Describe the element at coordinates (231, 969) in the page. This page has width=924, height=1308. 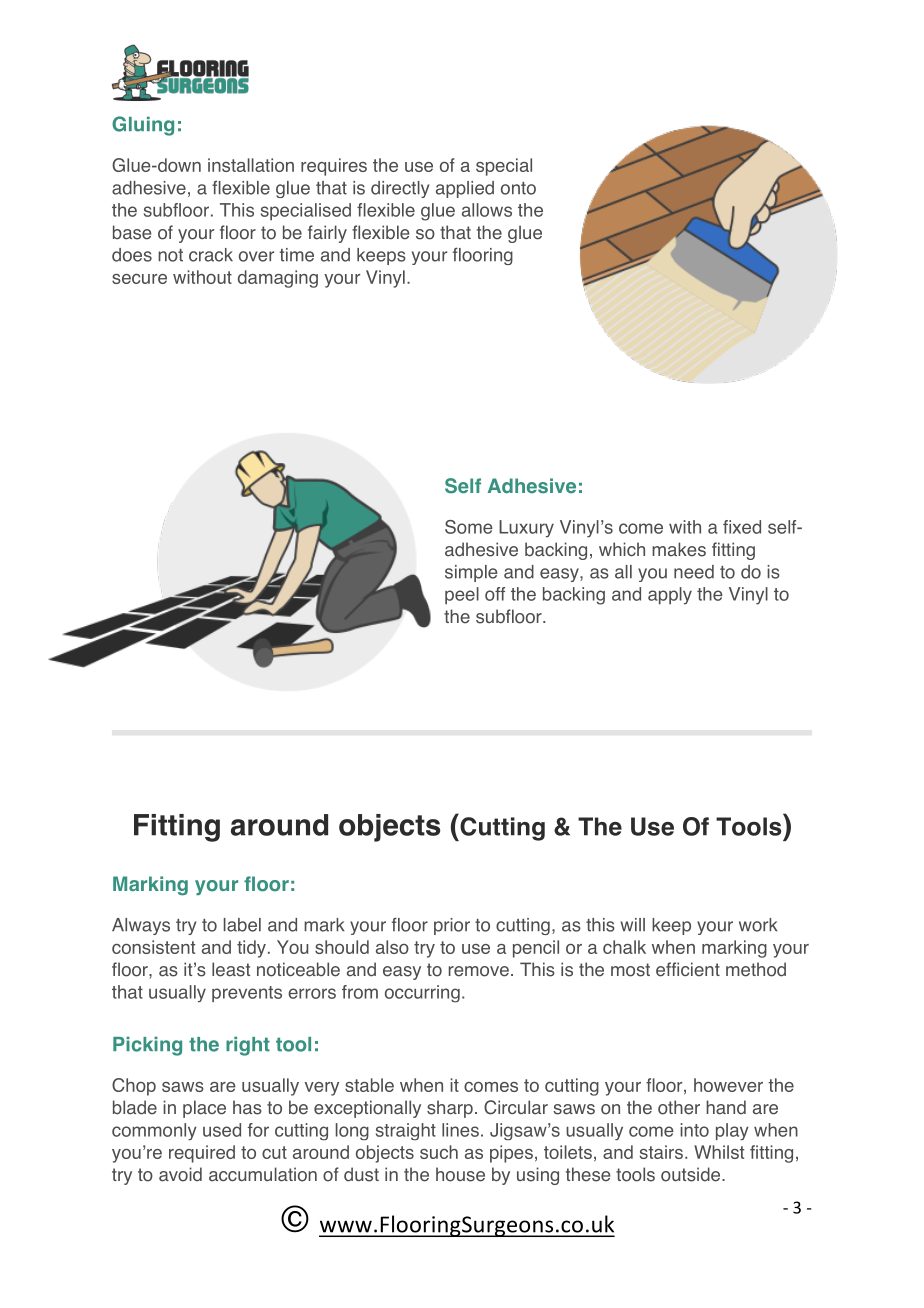
I see `least` at that location.
